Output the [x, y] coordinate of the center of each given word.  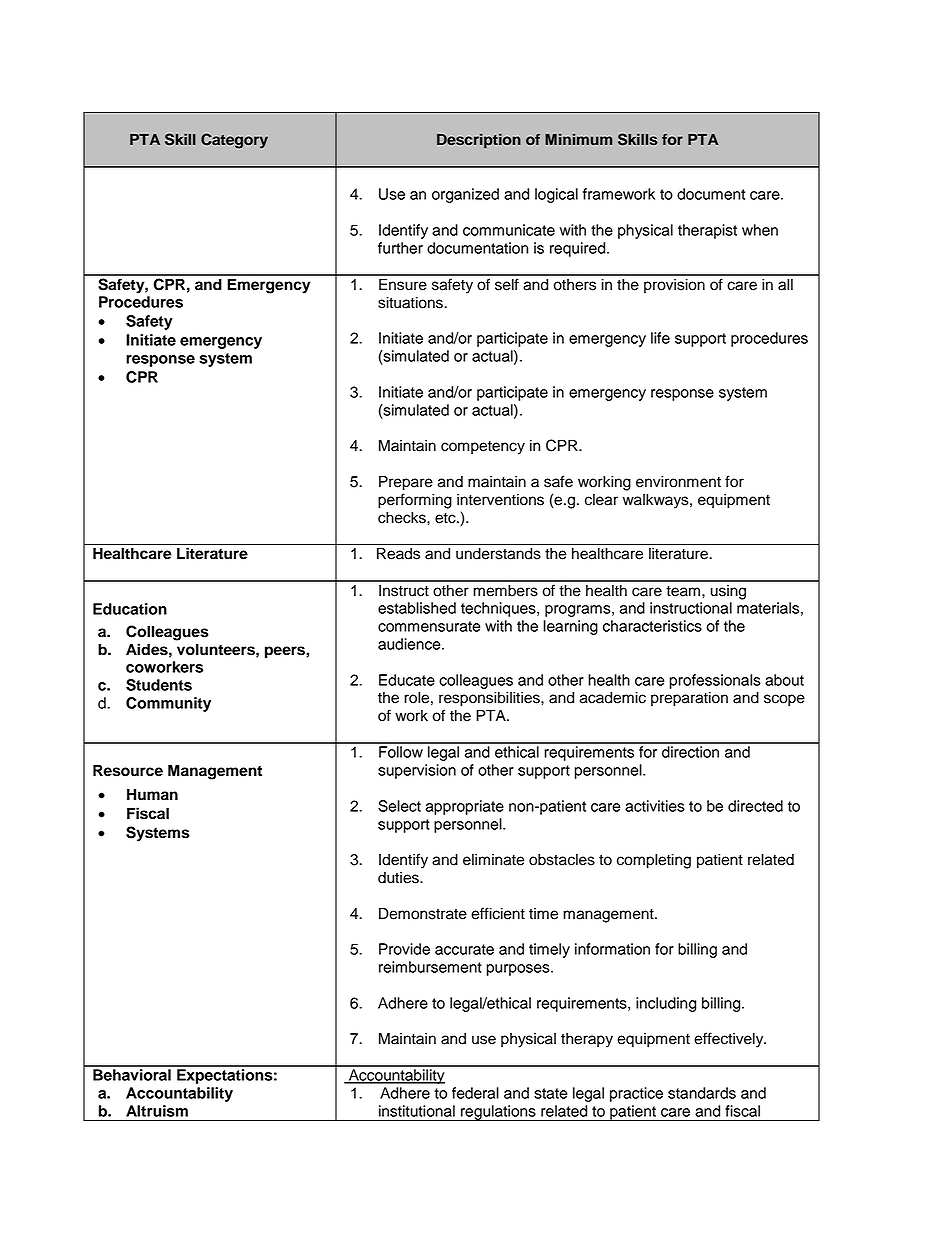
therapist [707, 231]
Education [130, 609]
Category [234, 141]
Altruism [157, 1111]
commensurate [429, 626]
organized [465, 195]
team [683, 591]
